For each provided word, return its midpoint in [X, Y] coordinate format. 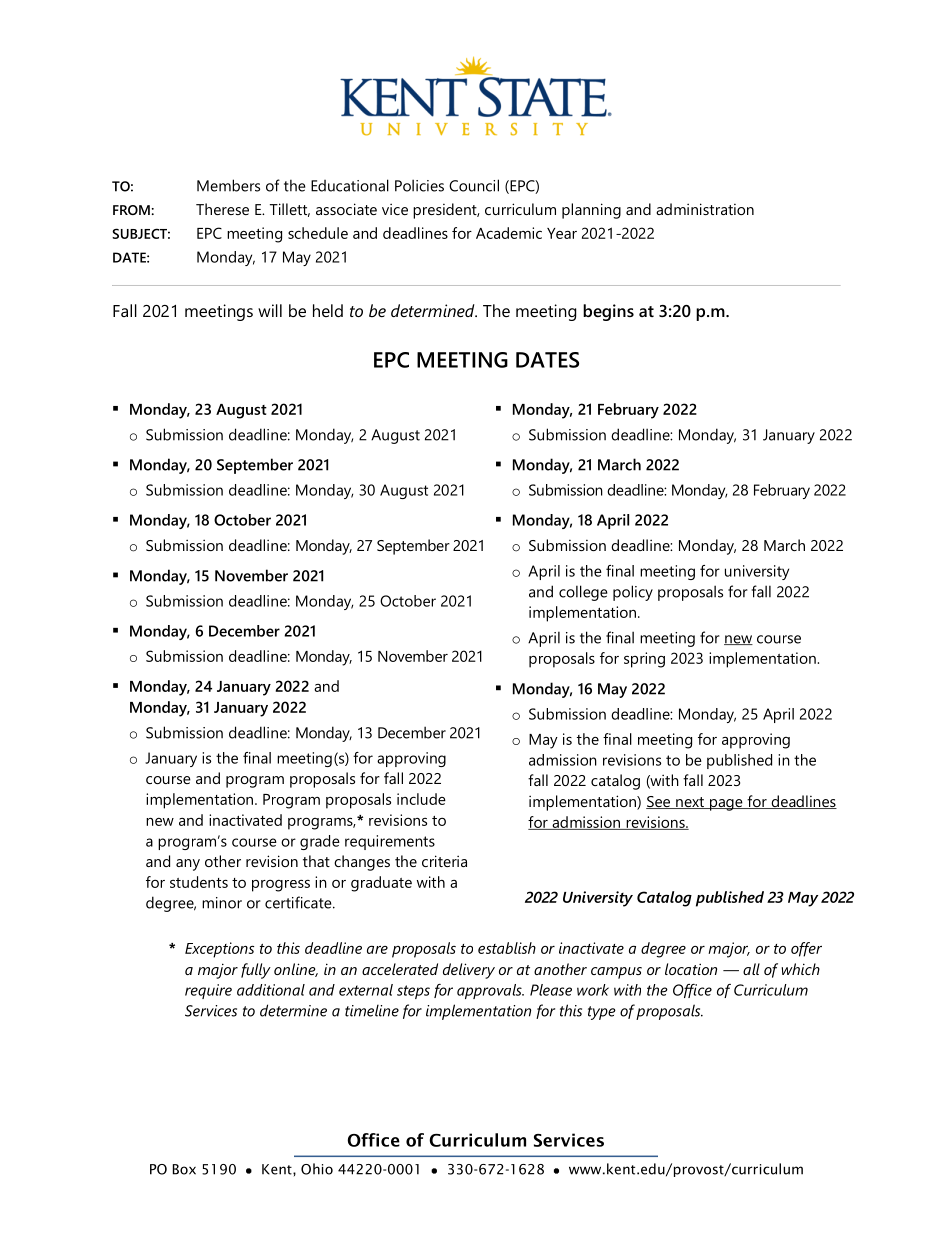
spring [644, 660]
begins [608, 312]
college [583, 593]
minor [222, 903]
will [270, 310]
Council [474, 185]
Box [184, 1169]
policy [633, 593]
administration [705, 209]
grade [320, 842]
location [691, 969]
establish [507, 948]
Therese [222, 209]
